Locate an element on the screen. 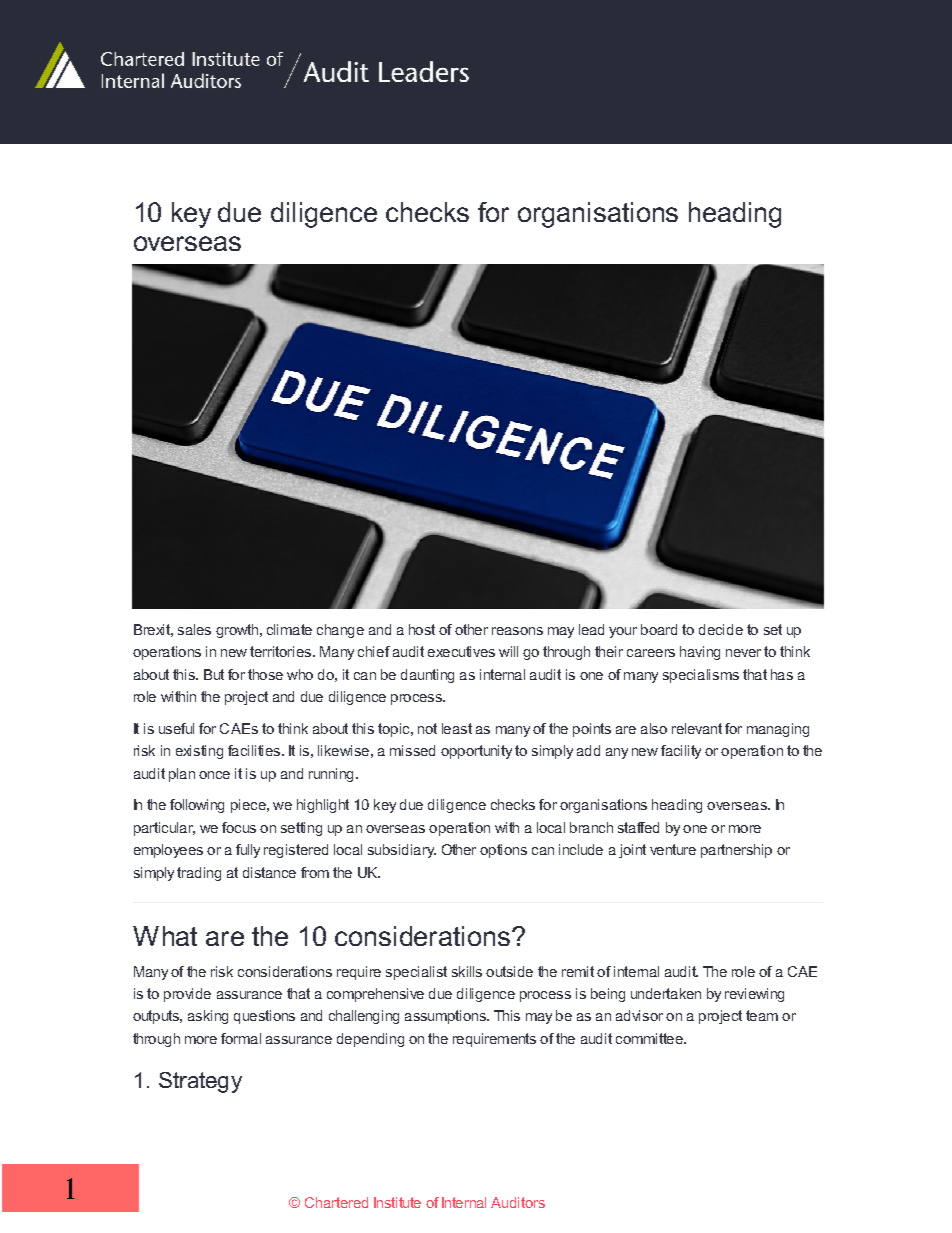 The image size is (952, 1233). territories is located at coordinates (282, 651).
